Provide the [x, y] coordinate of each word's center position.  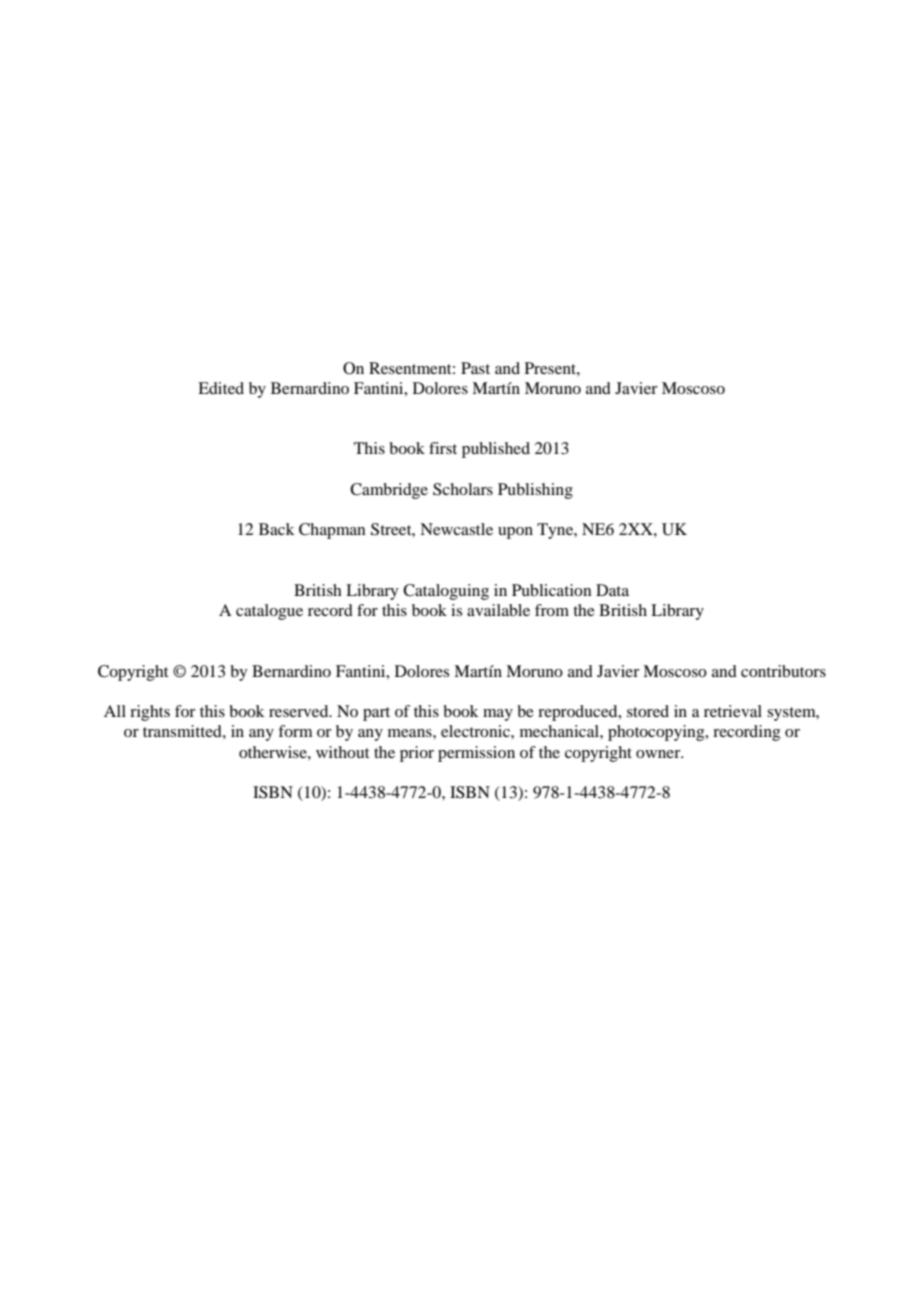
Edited [221, 388]
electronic [476, 731]
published [496, 450]
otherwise [274, 752]
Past [475, 368]
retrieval [733, 711]
